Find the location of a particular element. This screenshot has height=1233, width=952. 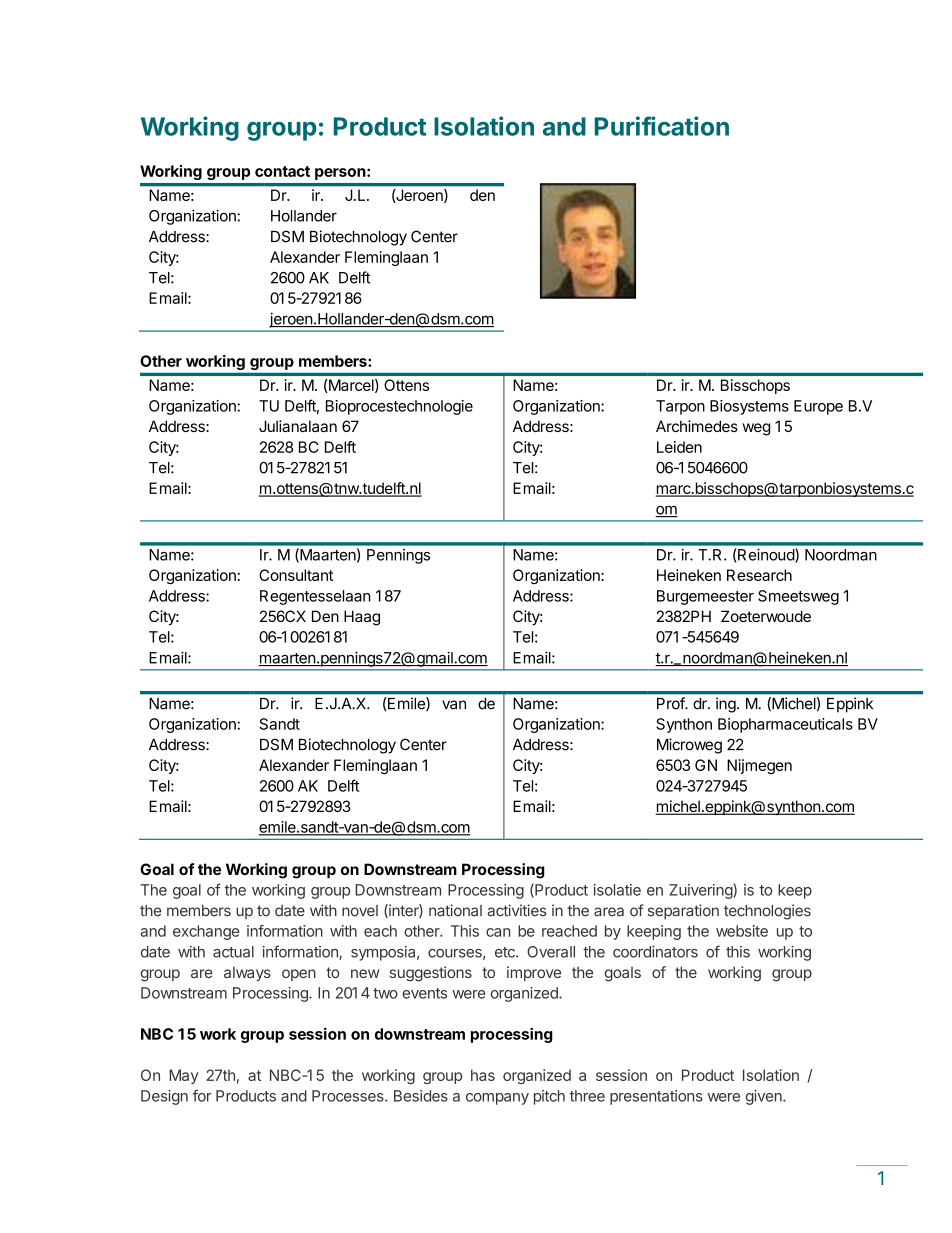

Haag is located at coordinates (362, 618).
